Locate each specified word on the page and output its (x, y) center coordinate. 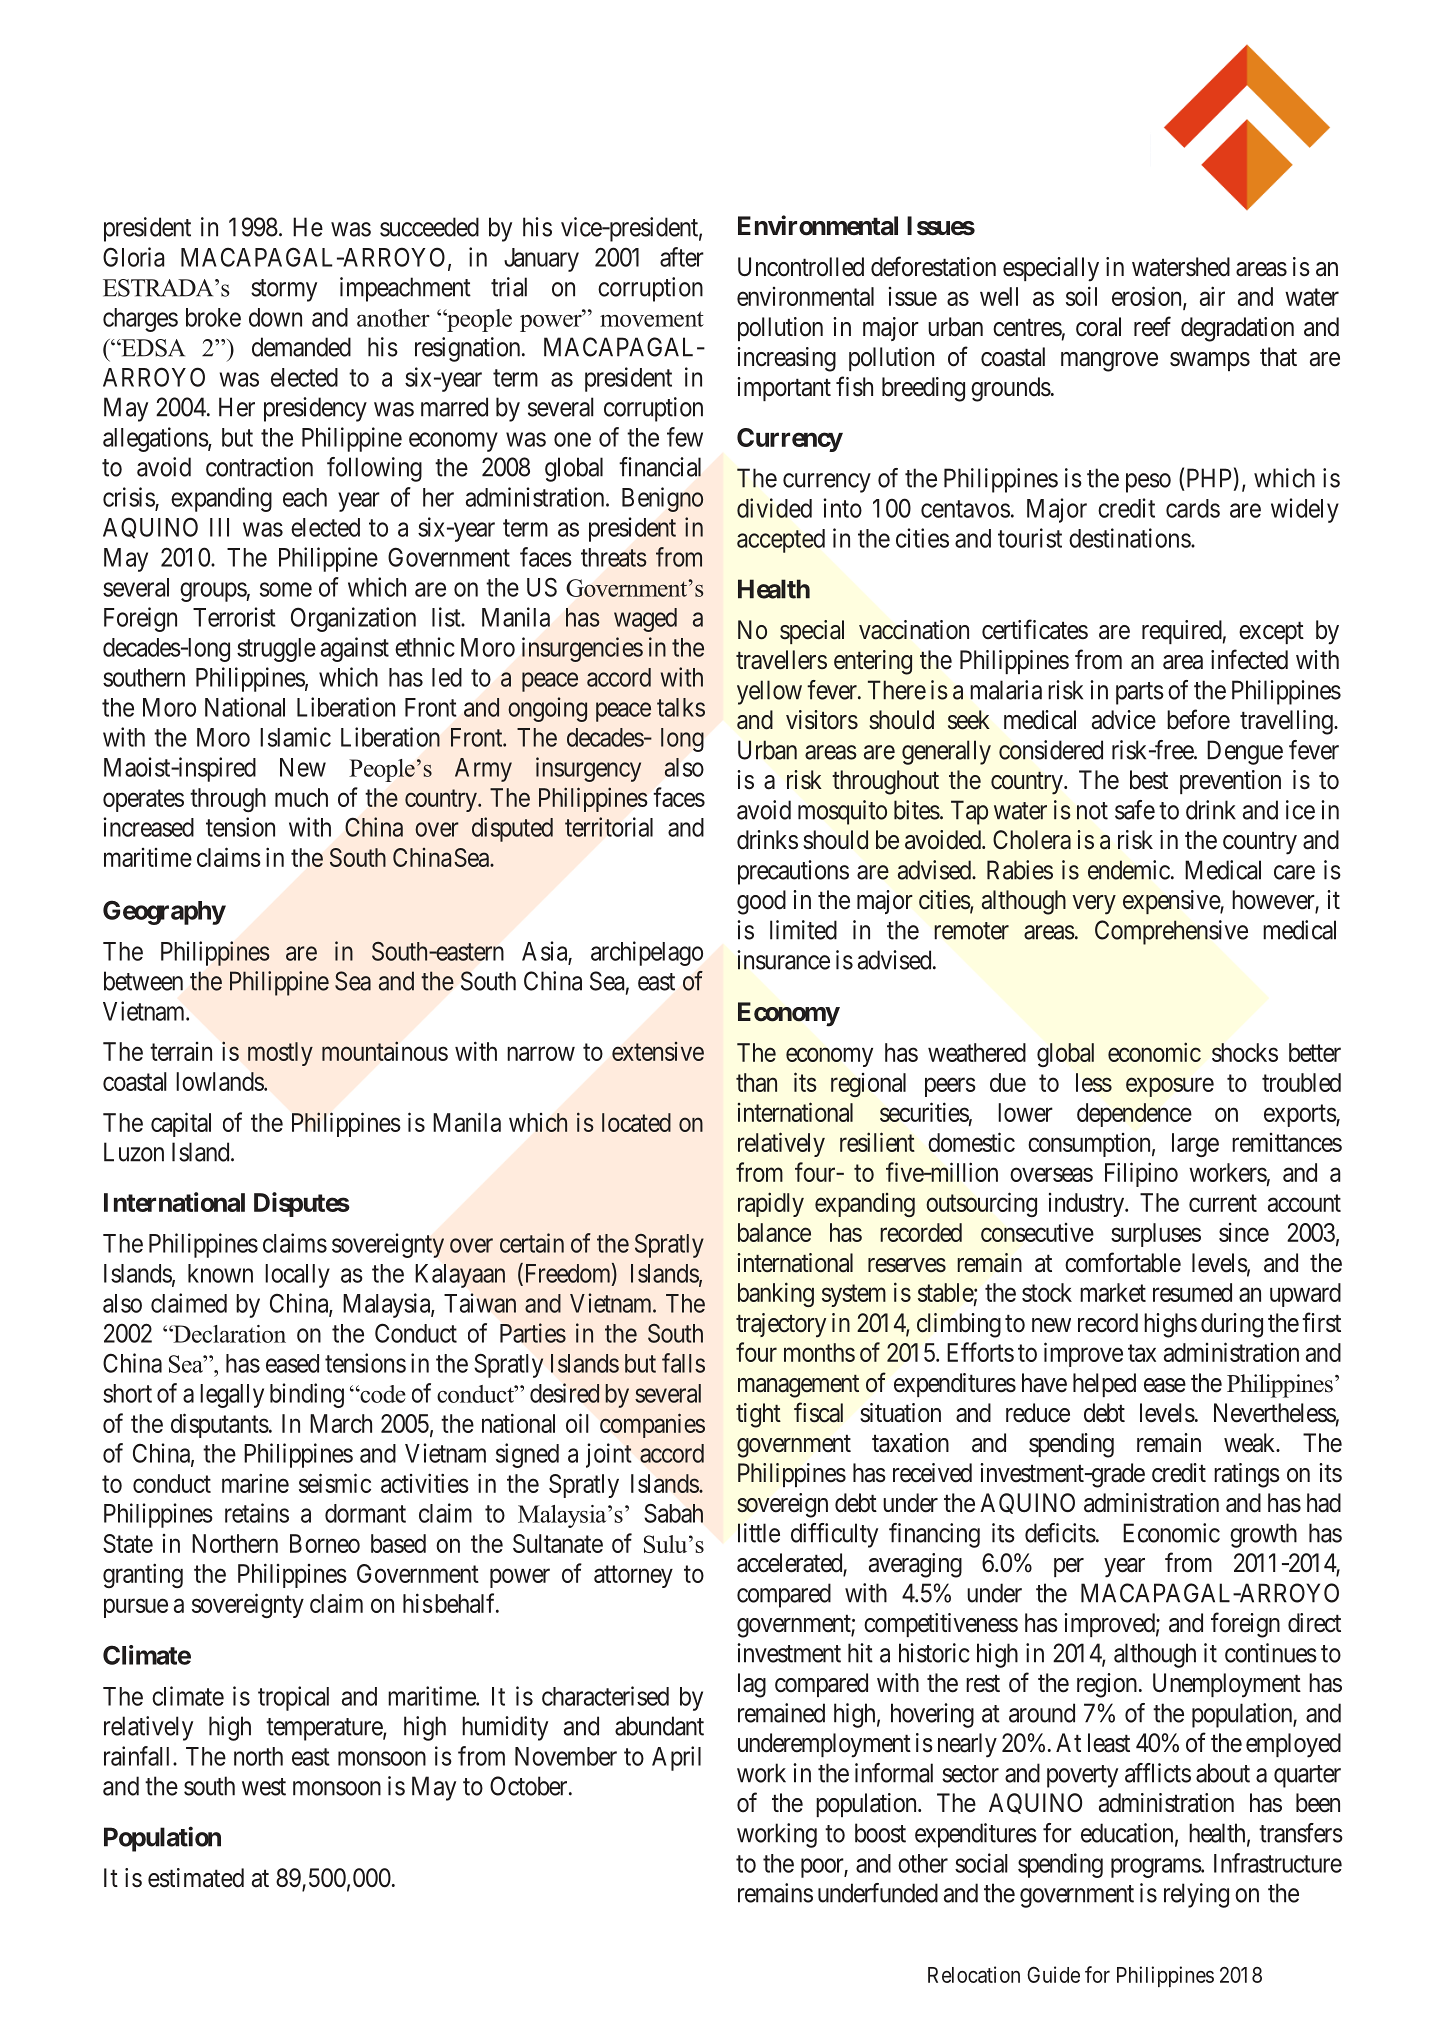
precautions (793, 872)
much (301, 797)
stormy (284, 290)
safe (1135, 810)
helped (1104, 1385)
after (682, 257)
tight (758, 1415)
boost (880, 1833)
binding (307, 1395)
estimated (196, 1878)
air (1212, 296)
